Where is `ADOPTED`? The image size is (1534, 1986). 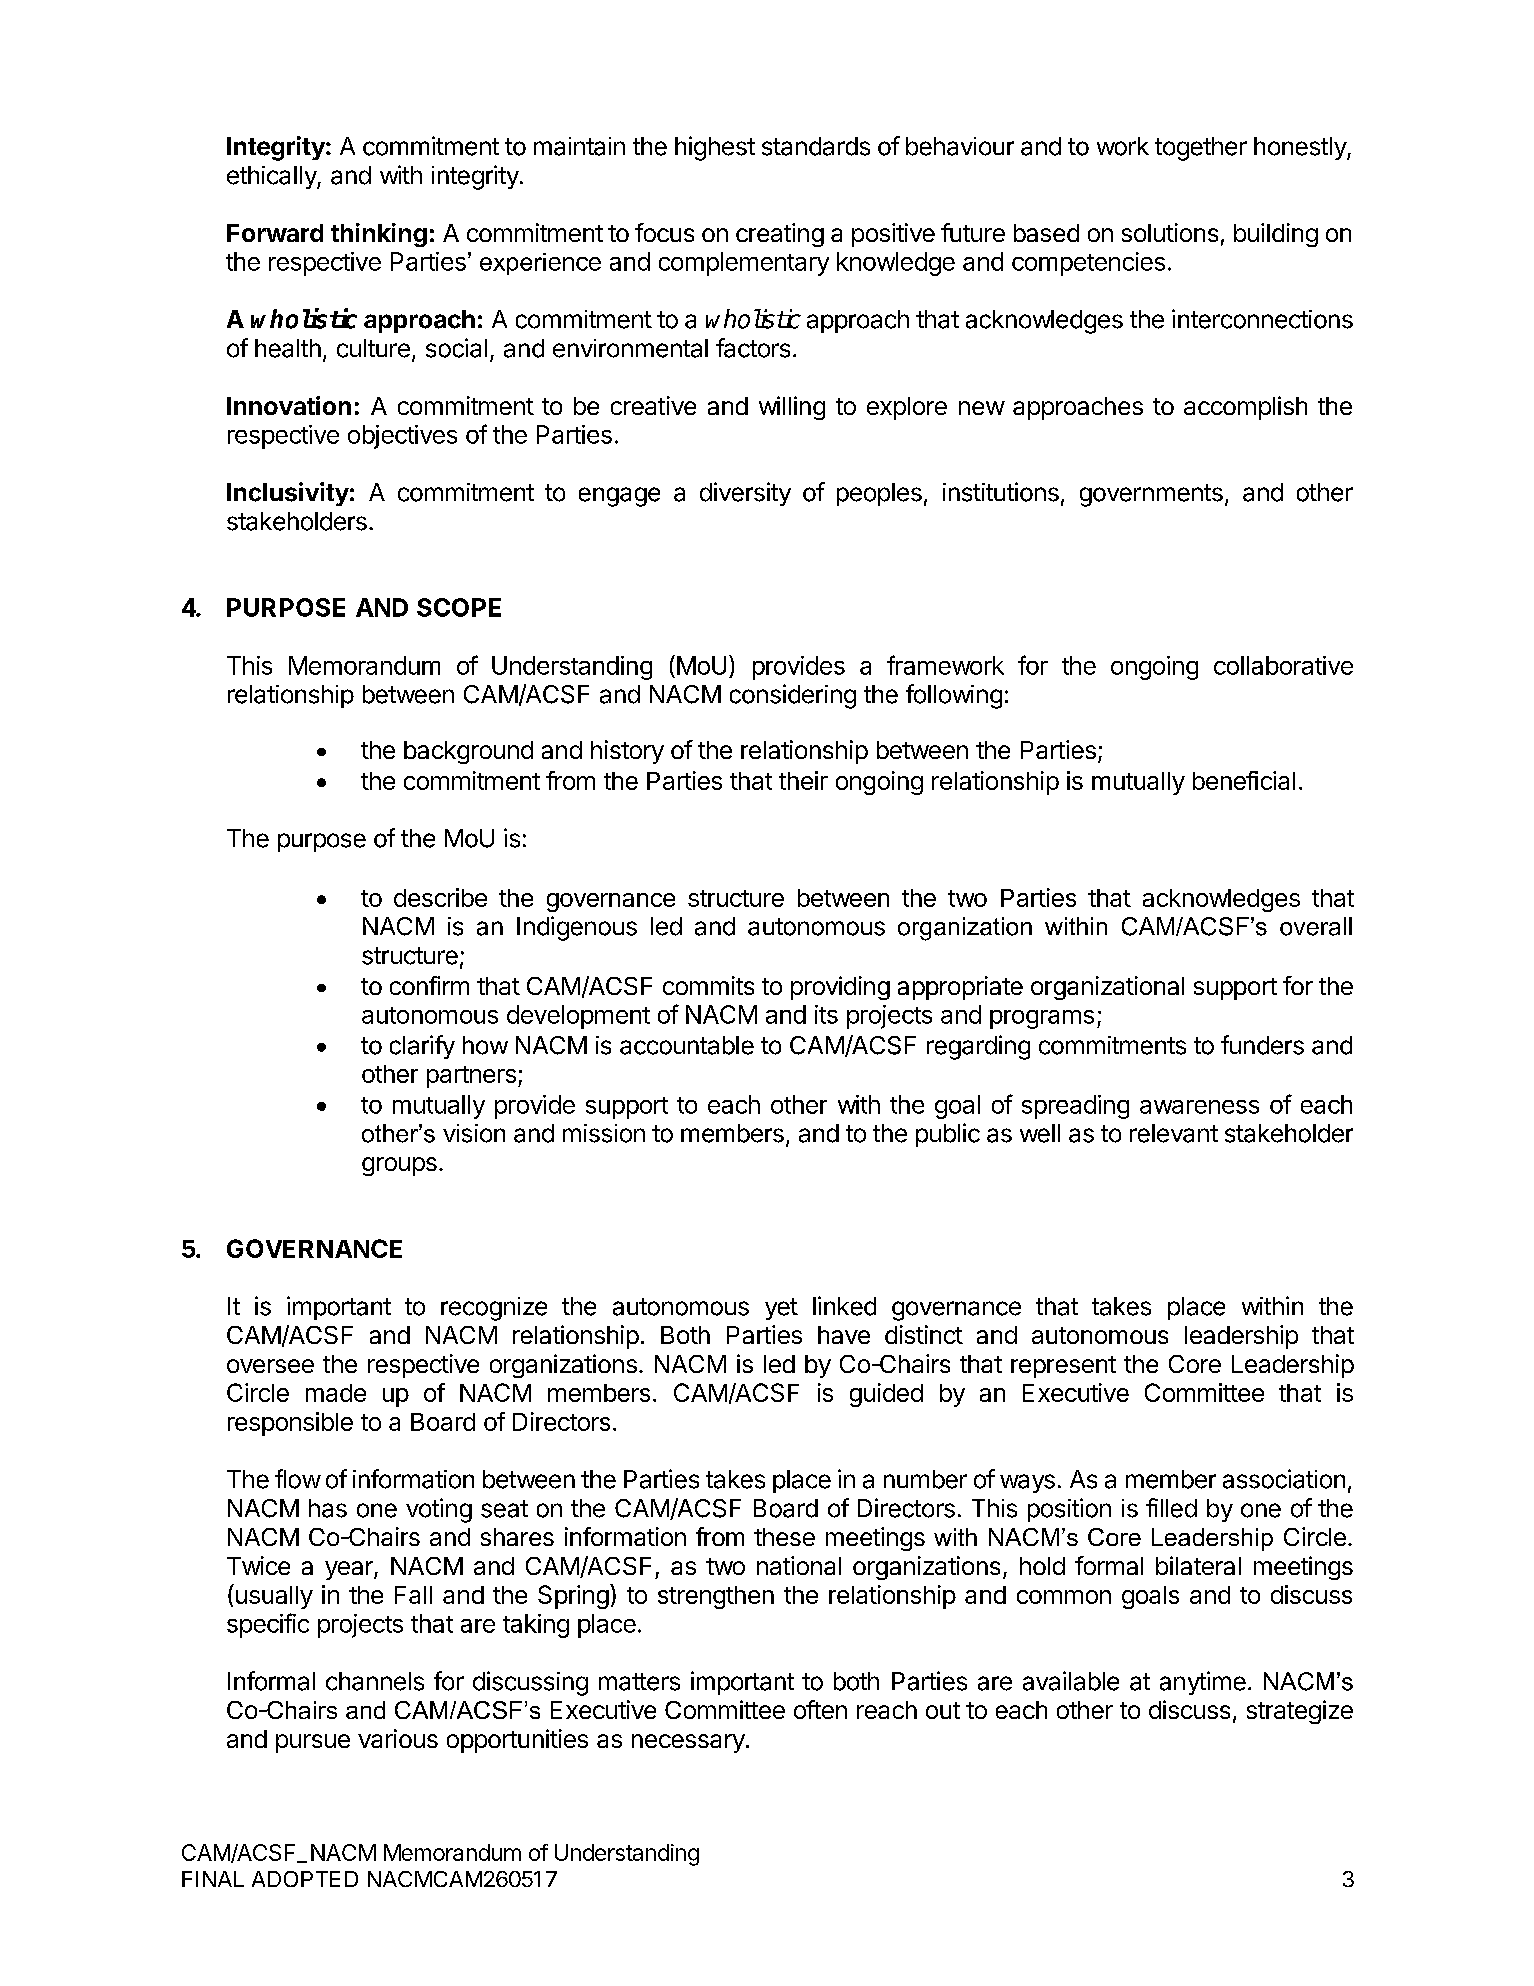
ADOPTED is located at coordinates (305, 1879).
